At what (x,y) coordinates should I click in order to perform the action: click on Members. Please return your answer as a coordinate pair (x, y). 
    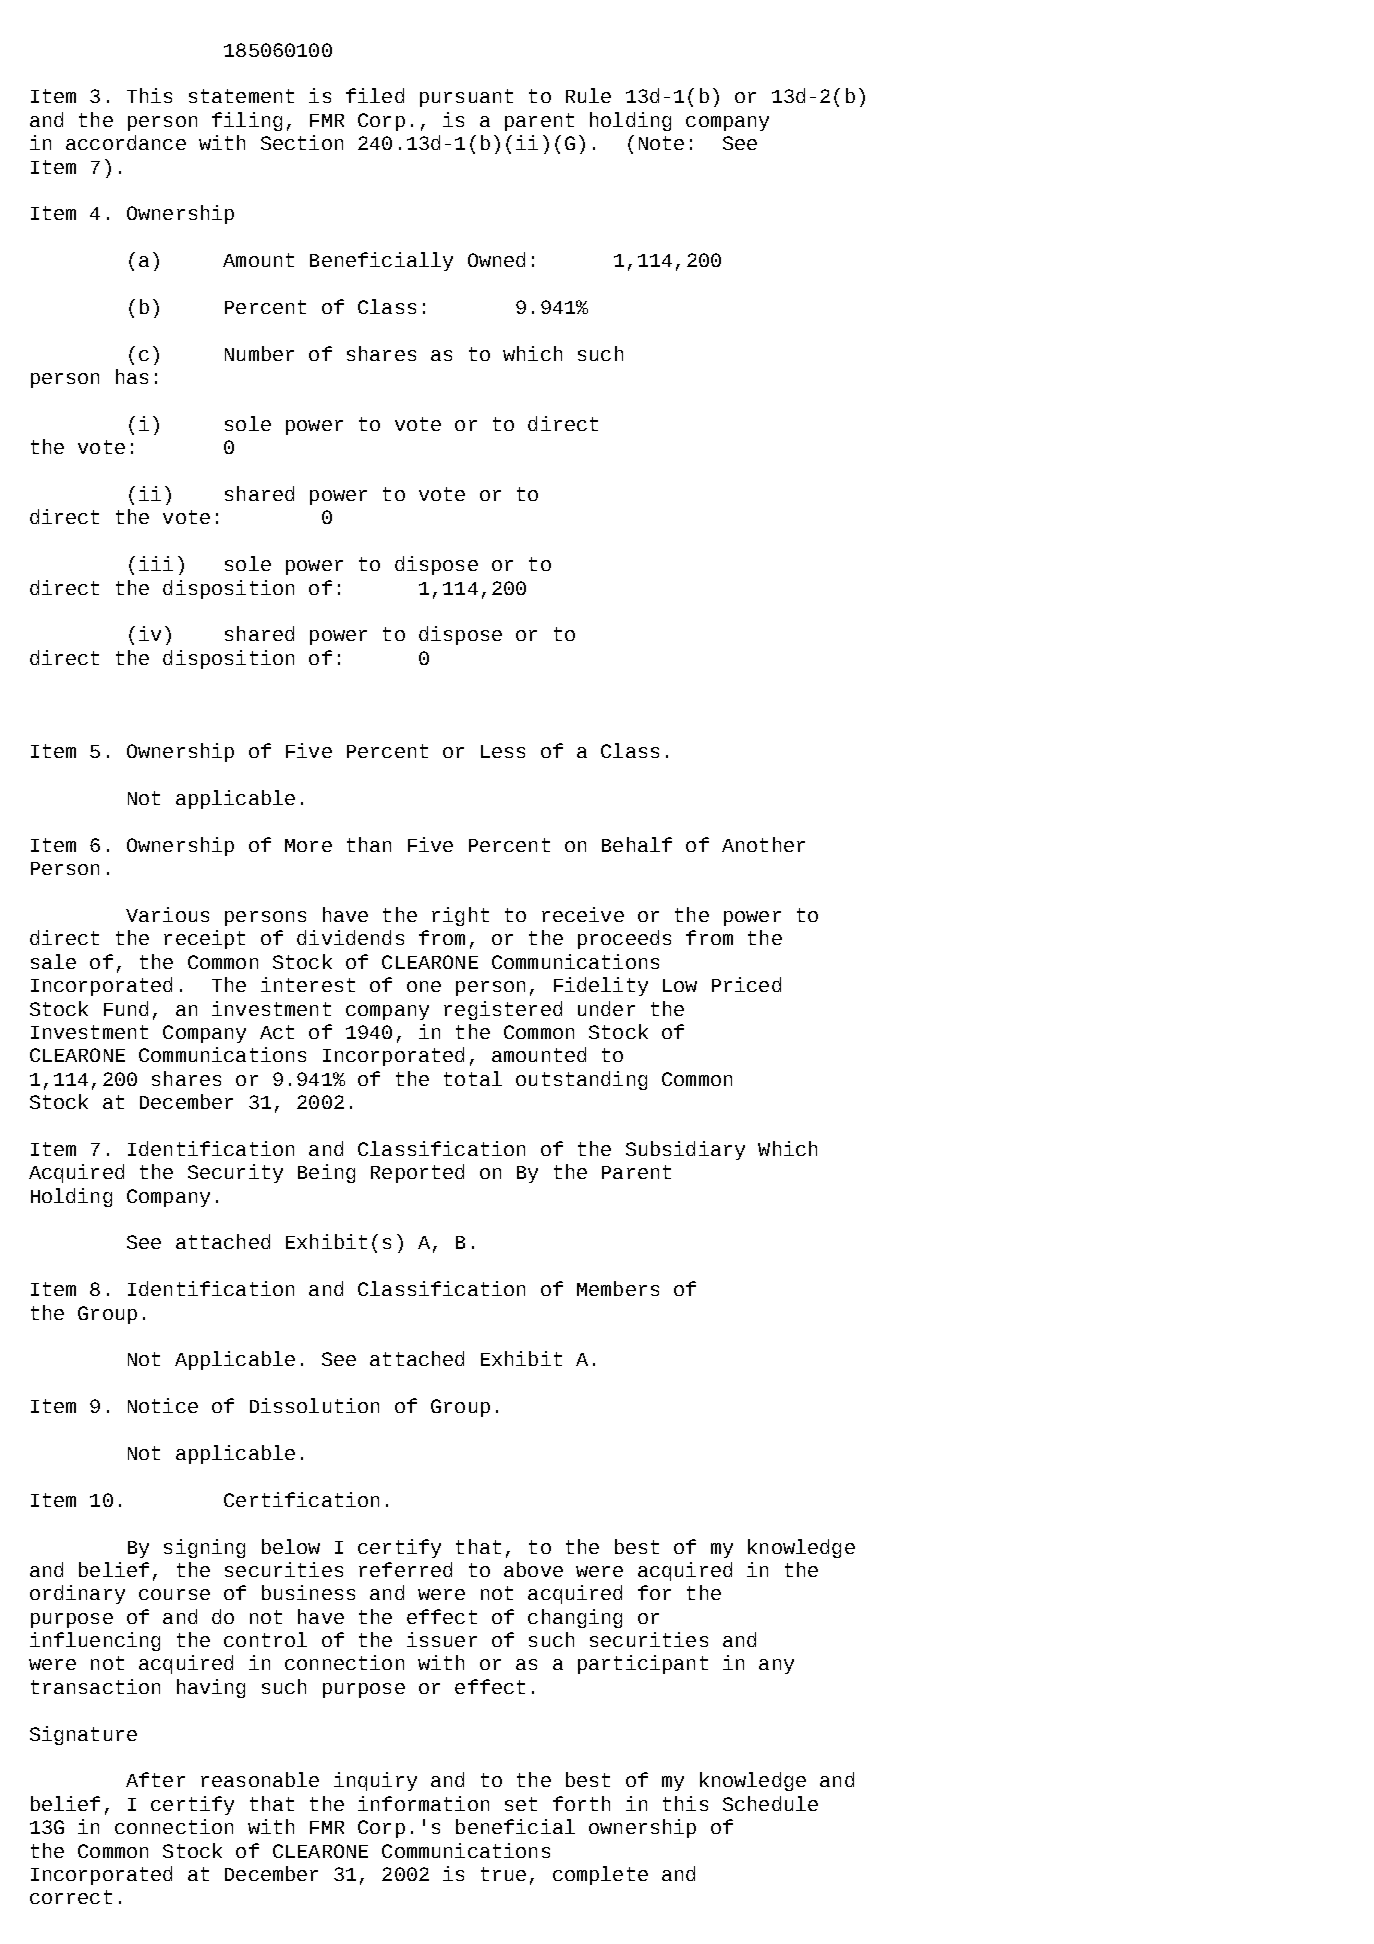
    Looking at the image, I should click on (618, 1288).
